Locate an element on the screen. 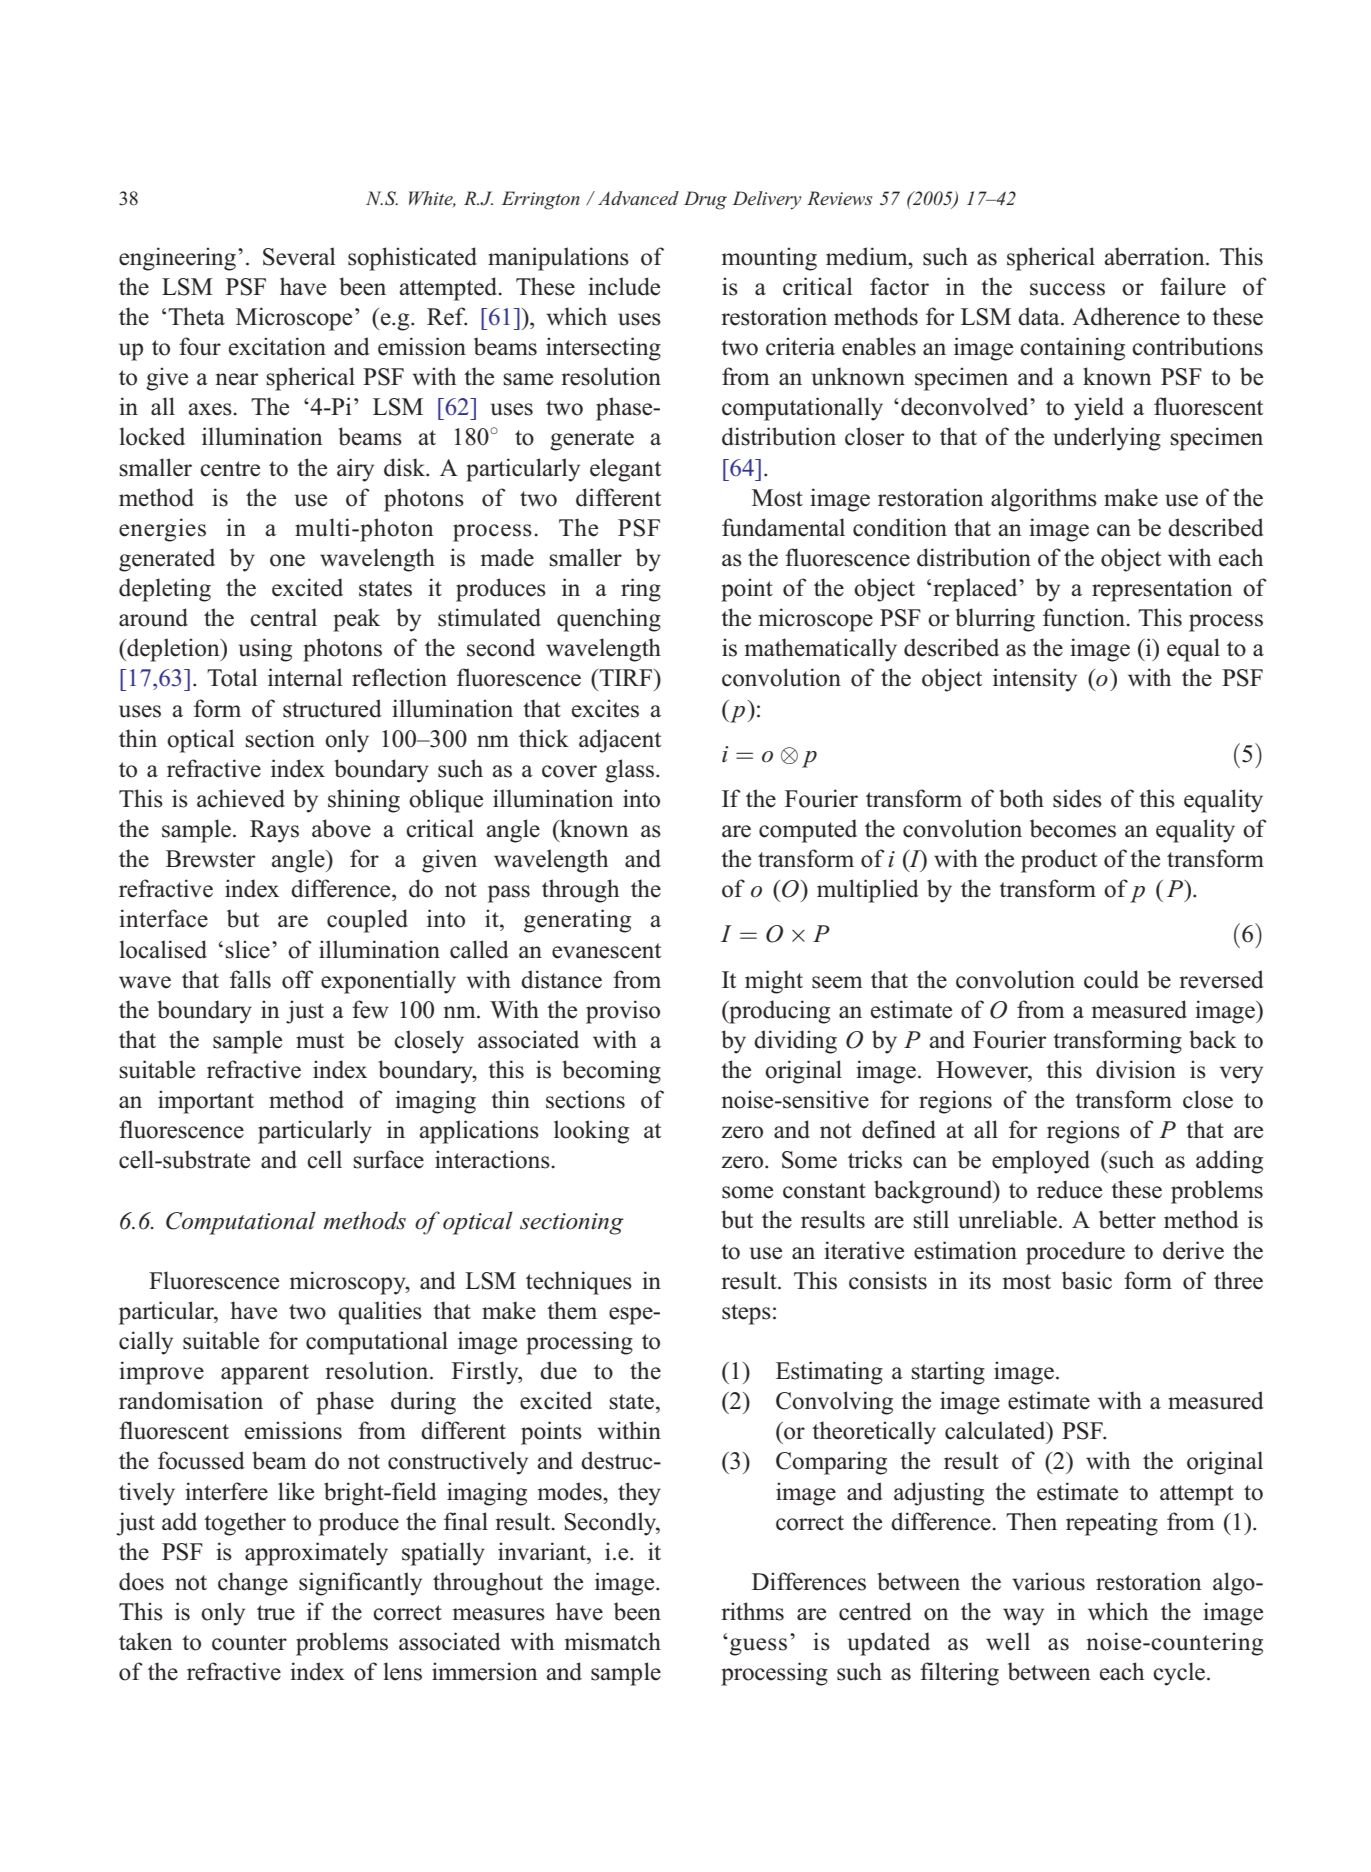 The image size is (1371, 1872). function is located at coordinates (1085, 617).
